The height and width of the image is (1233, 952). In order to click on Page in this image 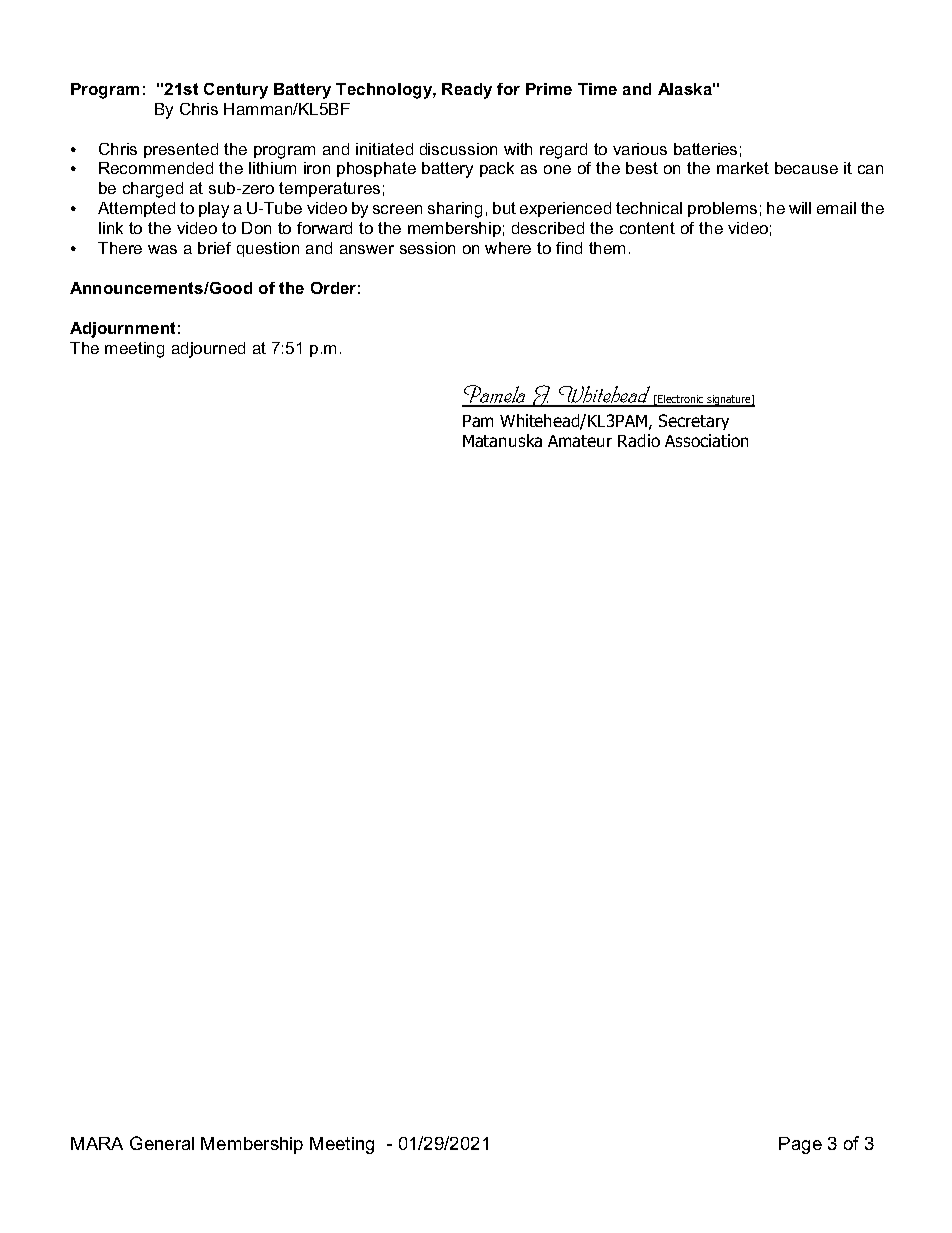, I will do `click(800, 1145)`.
